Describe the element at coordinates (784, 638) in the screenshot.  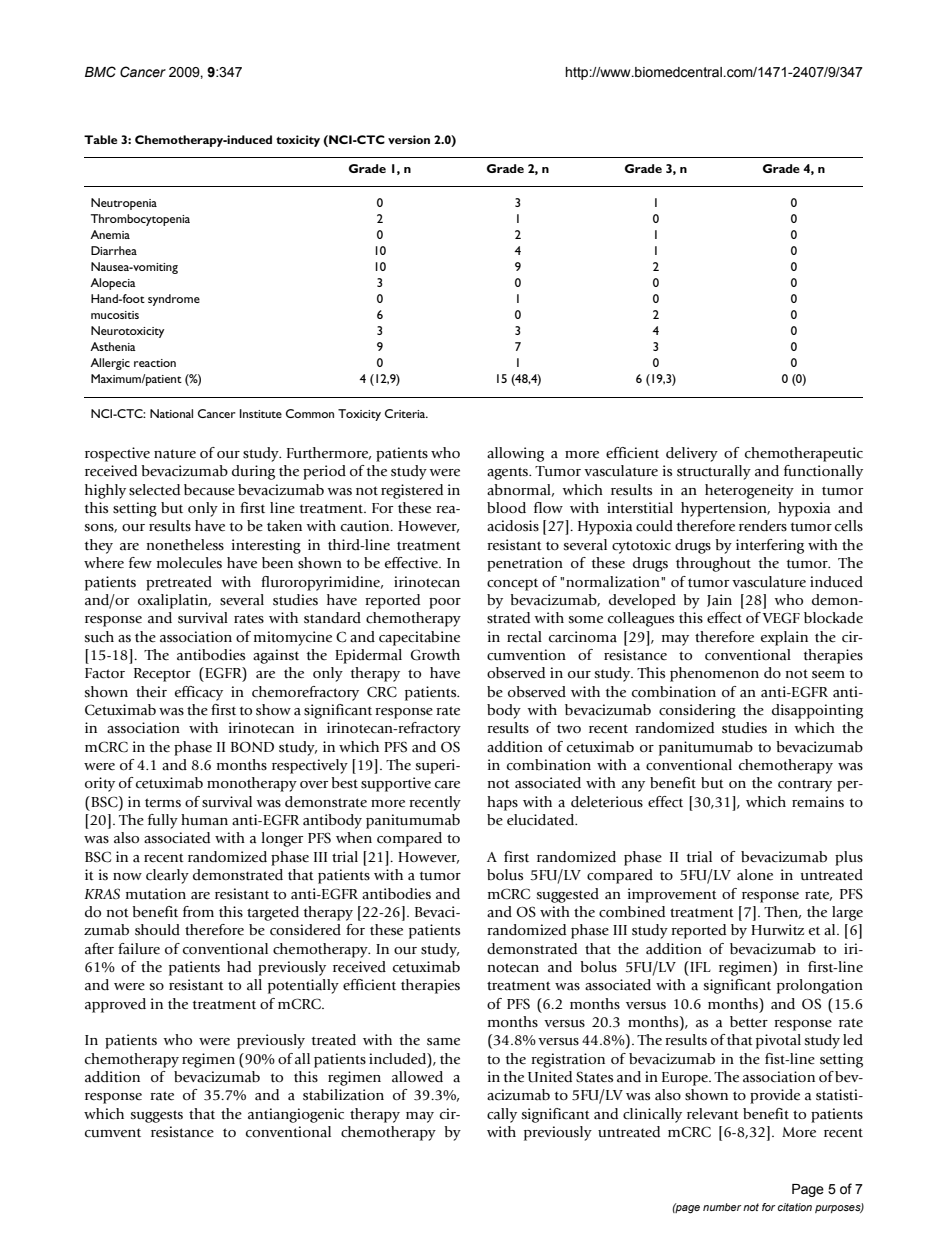
I see `explain` at that location.
